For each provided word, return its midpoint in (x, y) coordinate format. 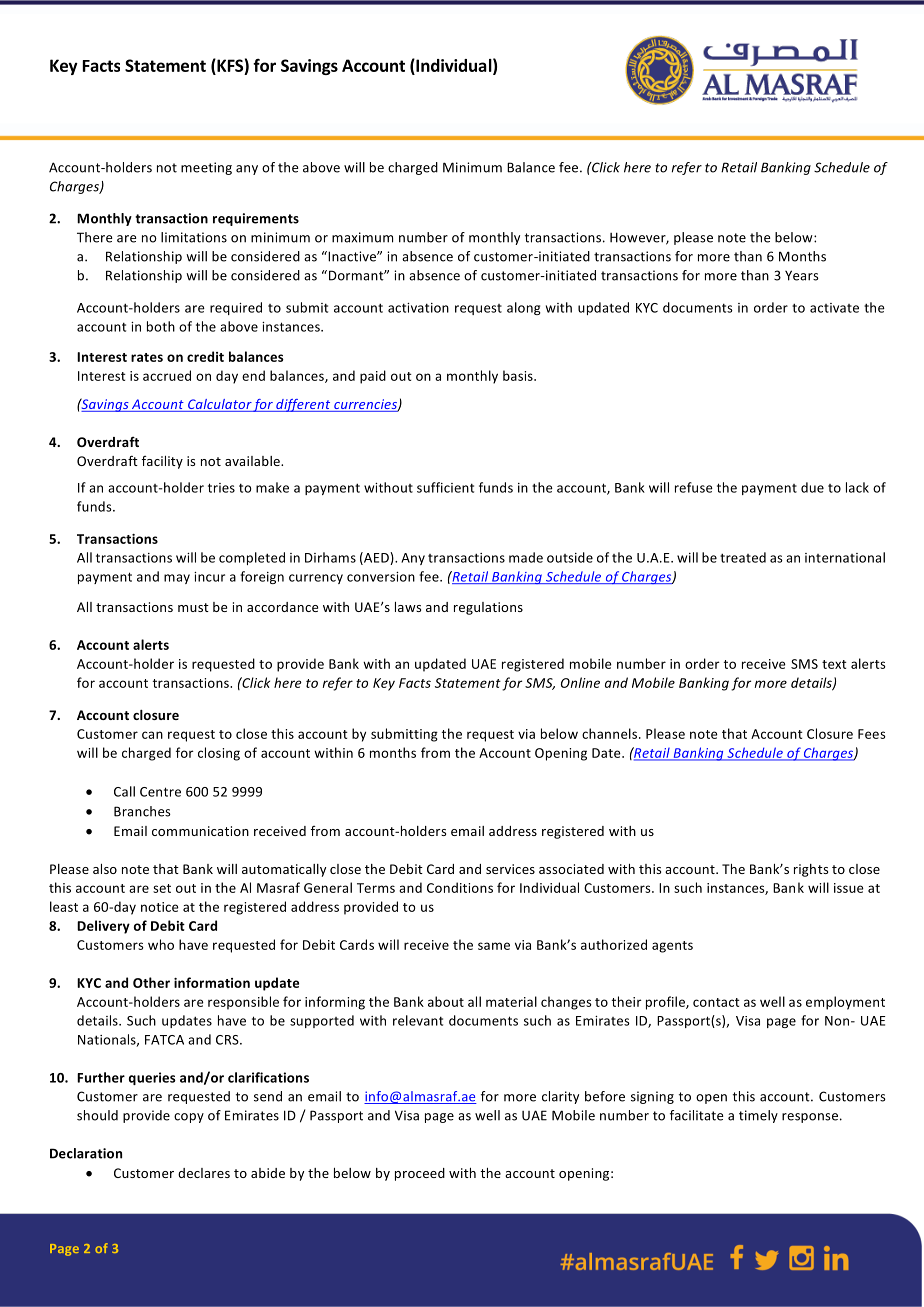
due (812, 487)
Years (802, 275)
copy (189, 1118)
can (152, 735)
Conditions (460, 887)
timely (758, 1116)
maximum (362, 237)
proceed (420, 1174)
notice (160, 907)
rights (811, 870)
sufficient (445, 487)
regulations (488, 608)
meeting (206, 168)
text (834, 664)
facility (162, 462)
